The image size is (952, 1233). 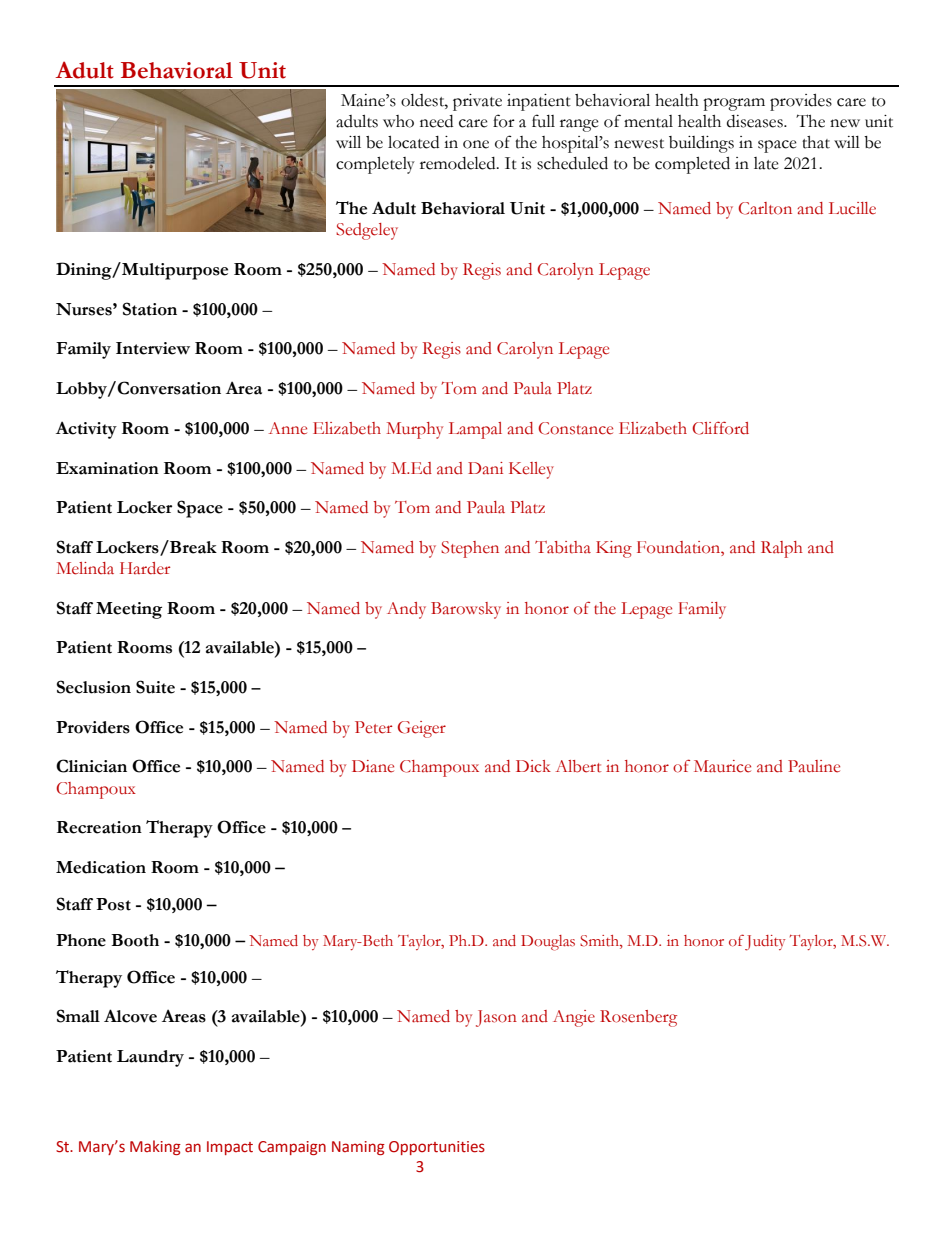 I want to click on Maurice, so click(x=722, y=766).
